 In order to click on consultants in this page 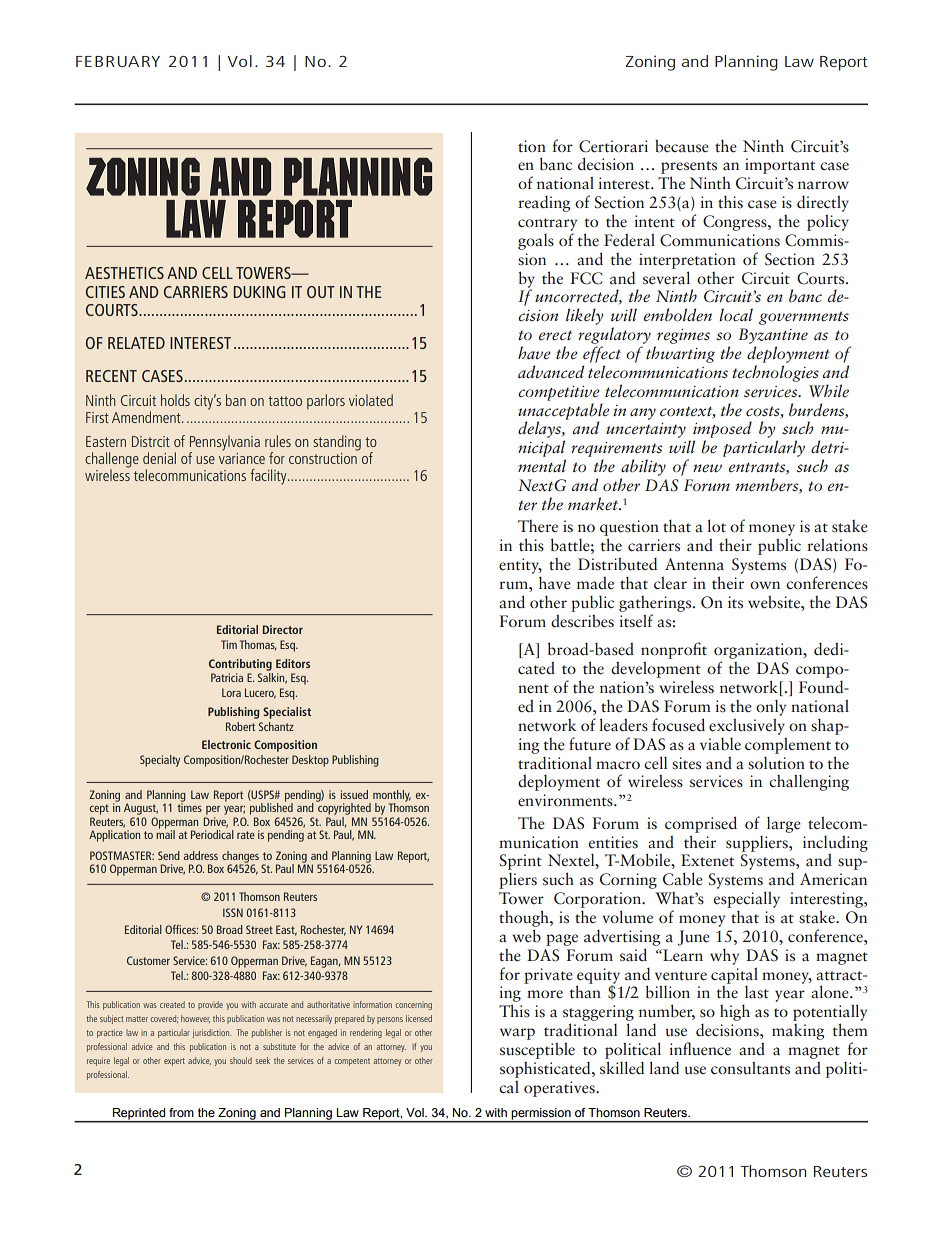, I will do `click(750, 1068)`.
